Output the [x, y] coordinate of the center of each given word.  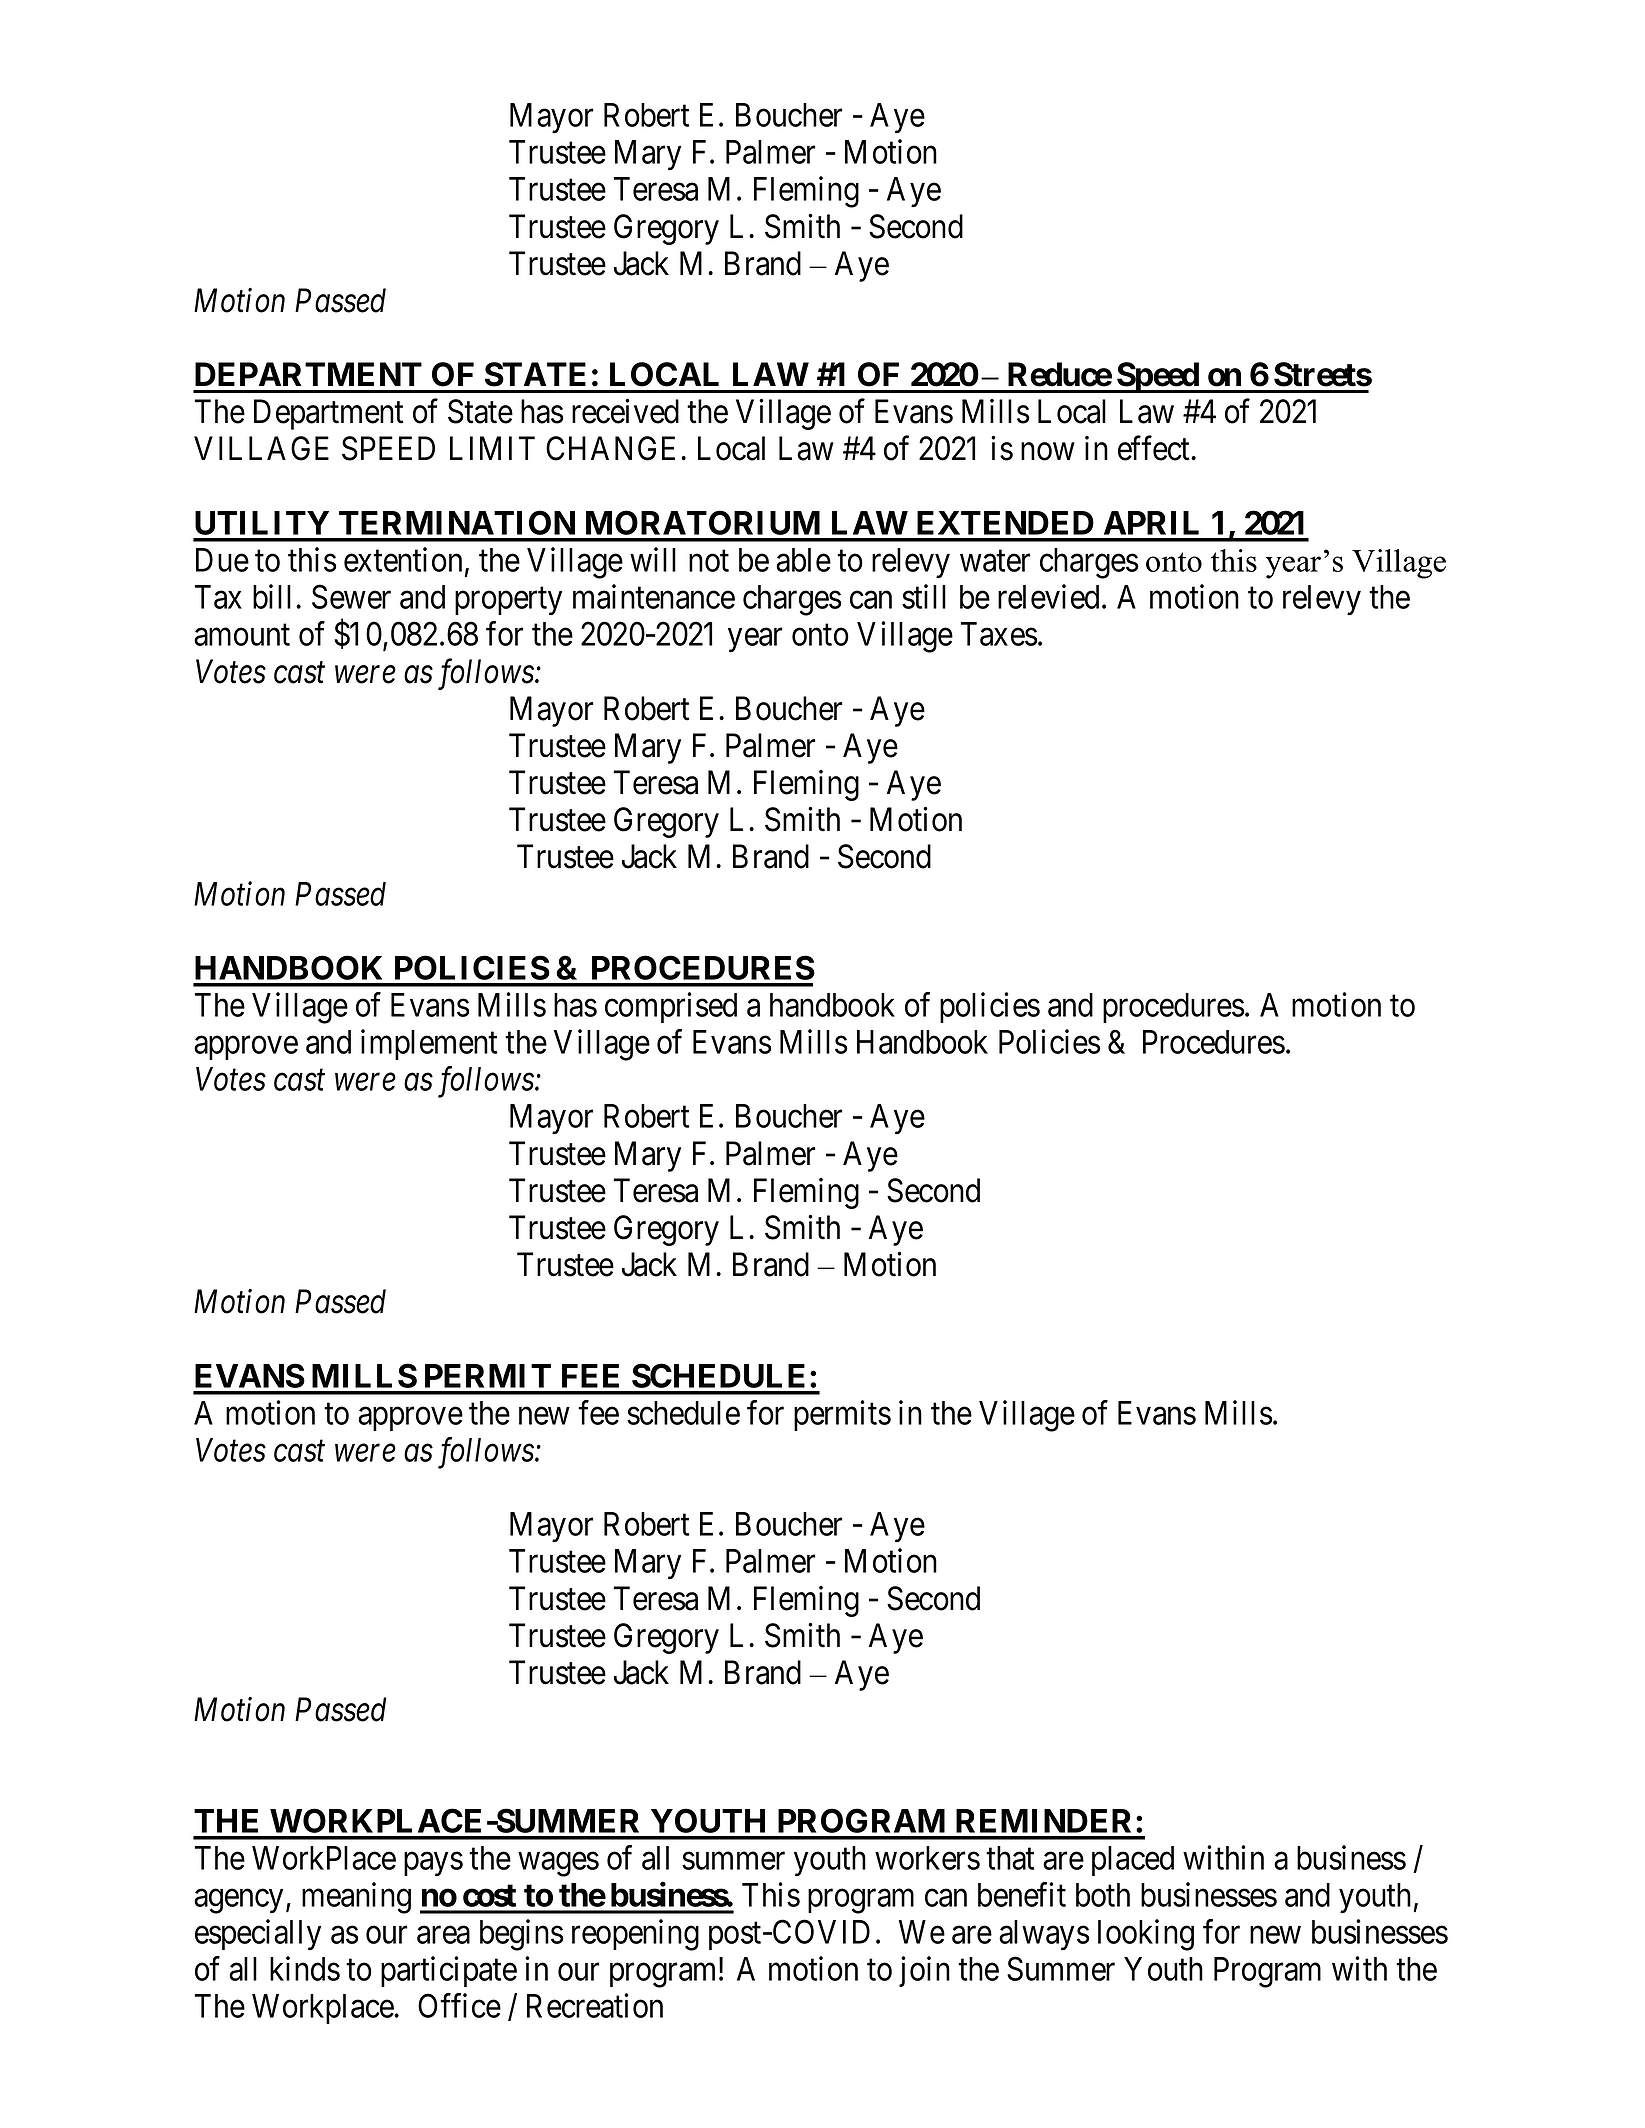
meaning [356, 1898]
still [924, 596]
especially [258, 1935]
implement [429, 1044]
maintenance [654, 596]
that [1010, 1858]
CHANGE [614, 448]
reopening [635, 1935]
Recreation [595, 2005]
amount [242, 635]
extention [403, 559]
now [1048, 452]
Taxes [999, 634]
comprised [671, 1007]
